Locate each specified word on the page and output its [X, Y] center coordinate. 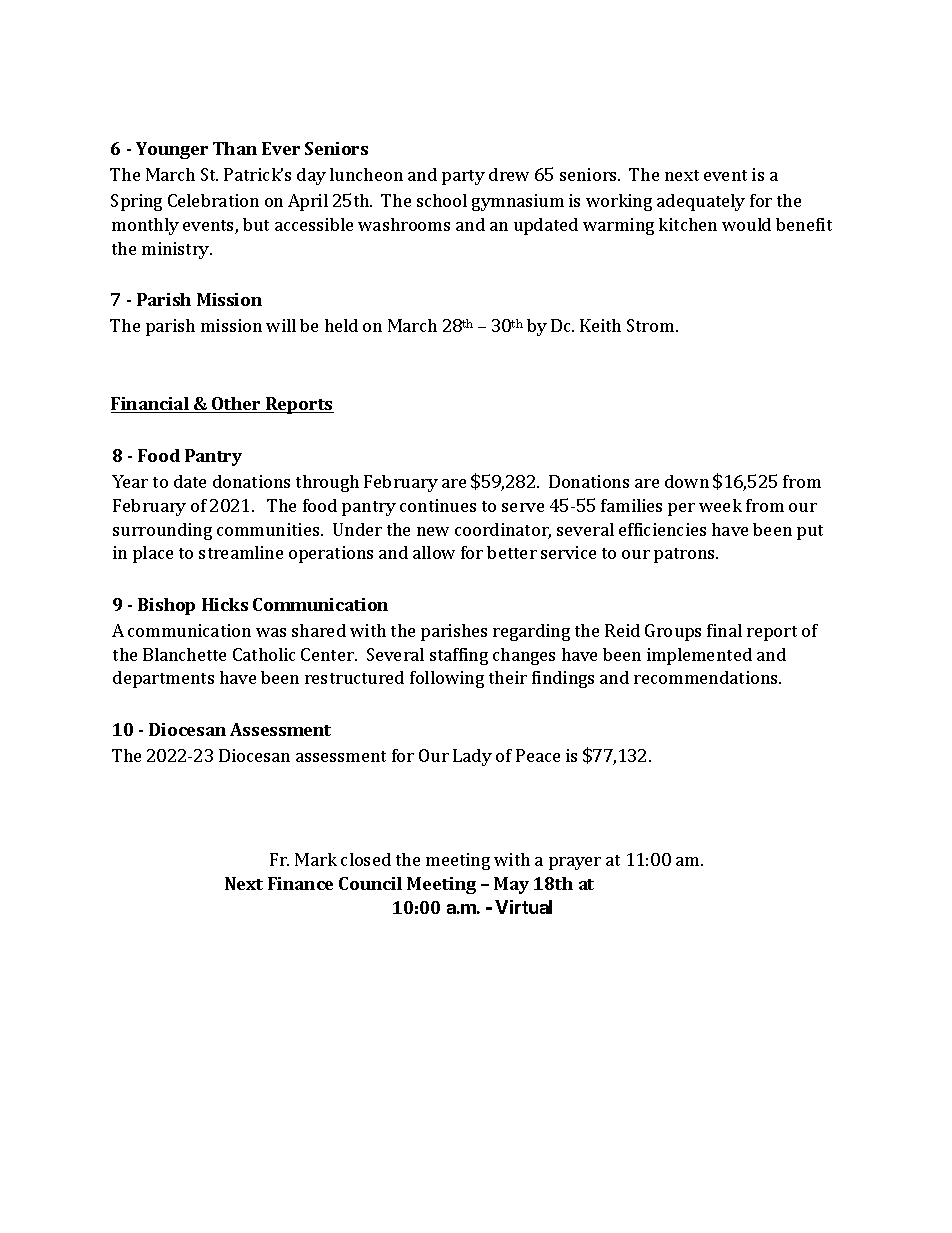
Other [237, 405]
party [463, 177]
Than [235, 148]
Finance [300, 883]
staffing [459, 656]
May [511, 885]
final [724, 630]
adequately [701, 202]
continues [438, 505]
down [687, 481]
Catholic [264, 654]
